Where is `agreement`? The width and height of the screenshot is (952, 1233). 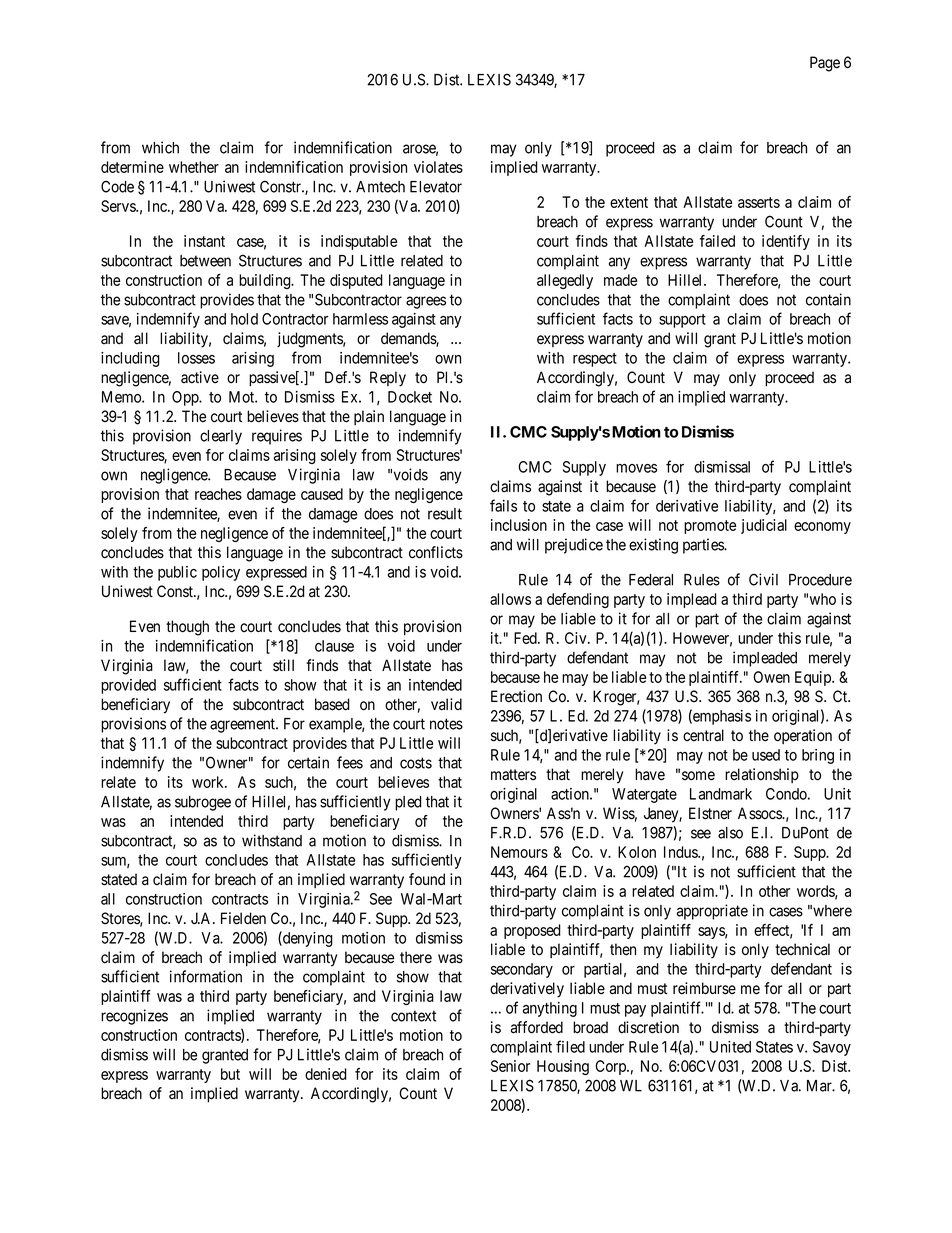 agreement is located at coordinates (244, 725).
